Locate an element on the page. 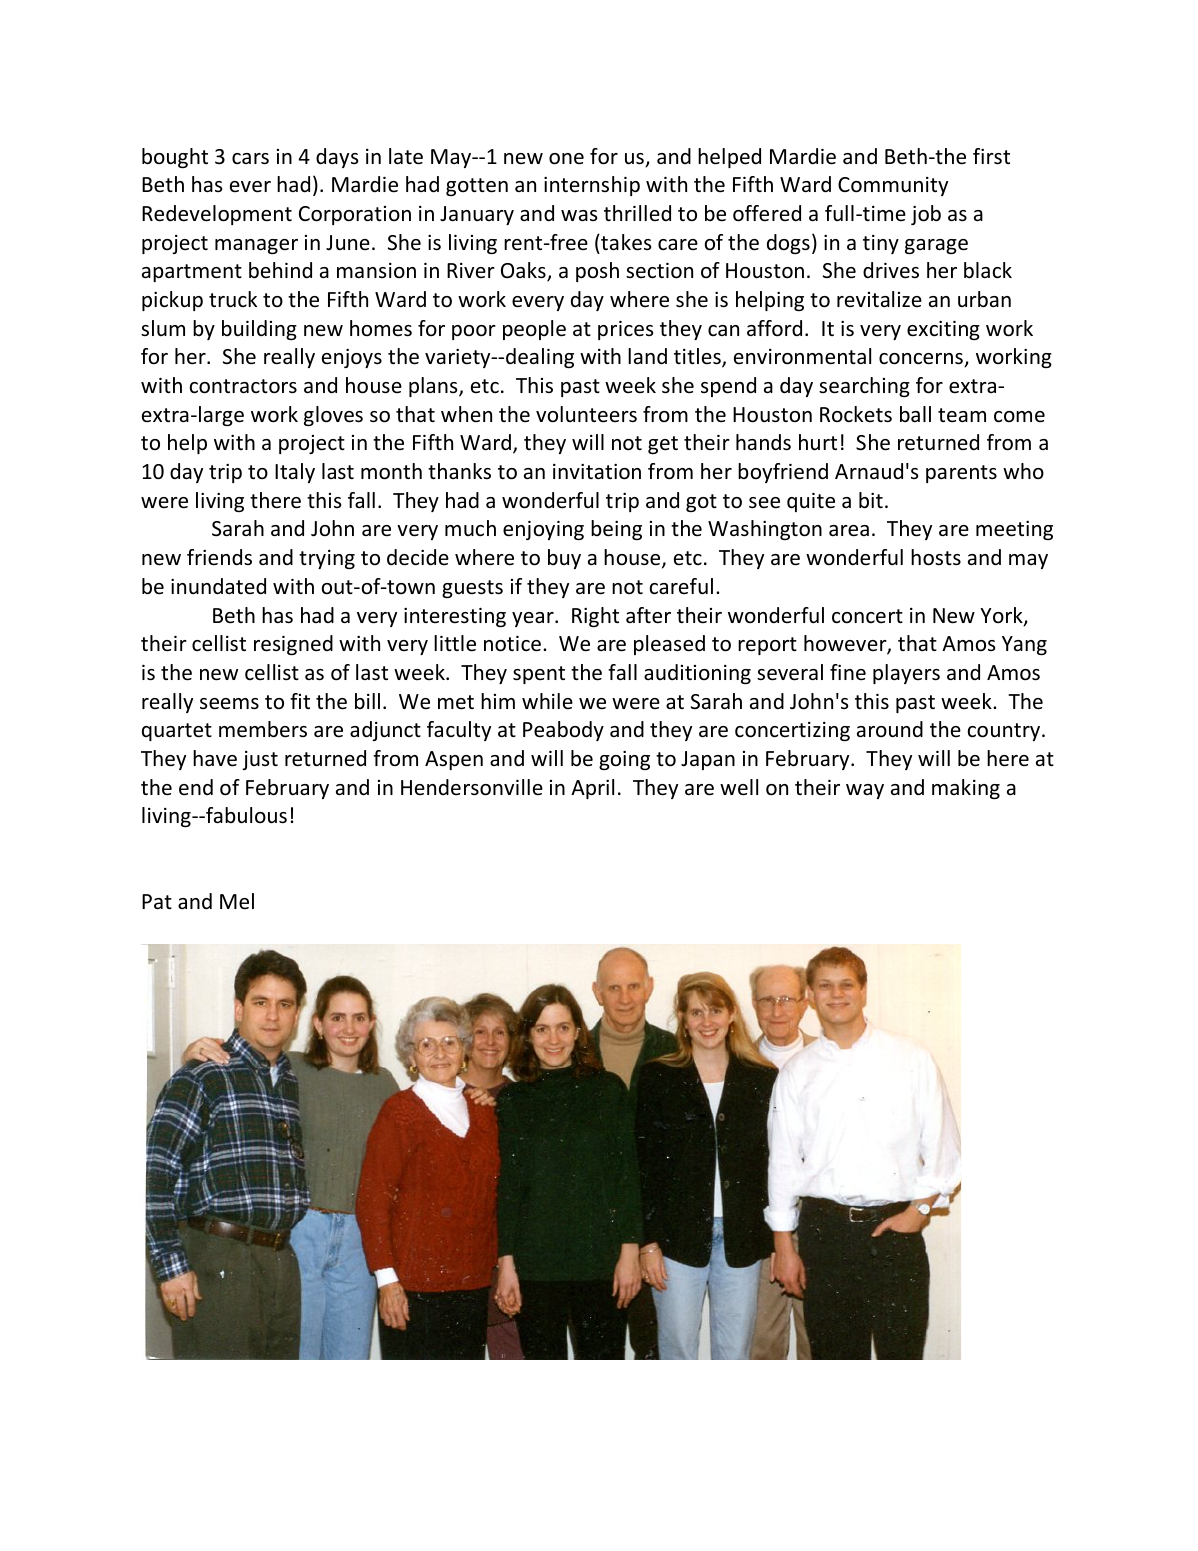 The width and height of the page is (1198, 1551). Mel is located at coordinates (237, 901).
